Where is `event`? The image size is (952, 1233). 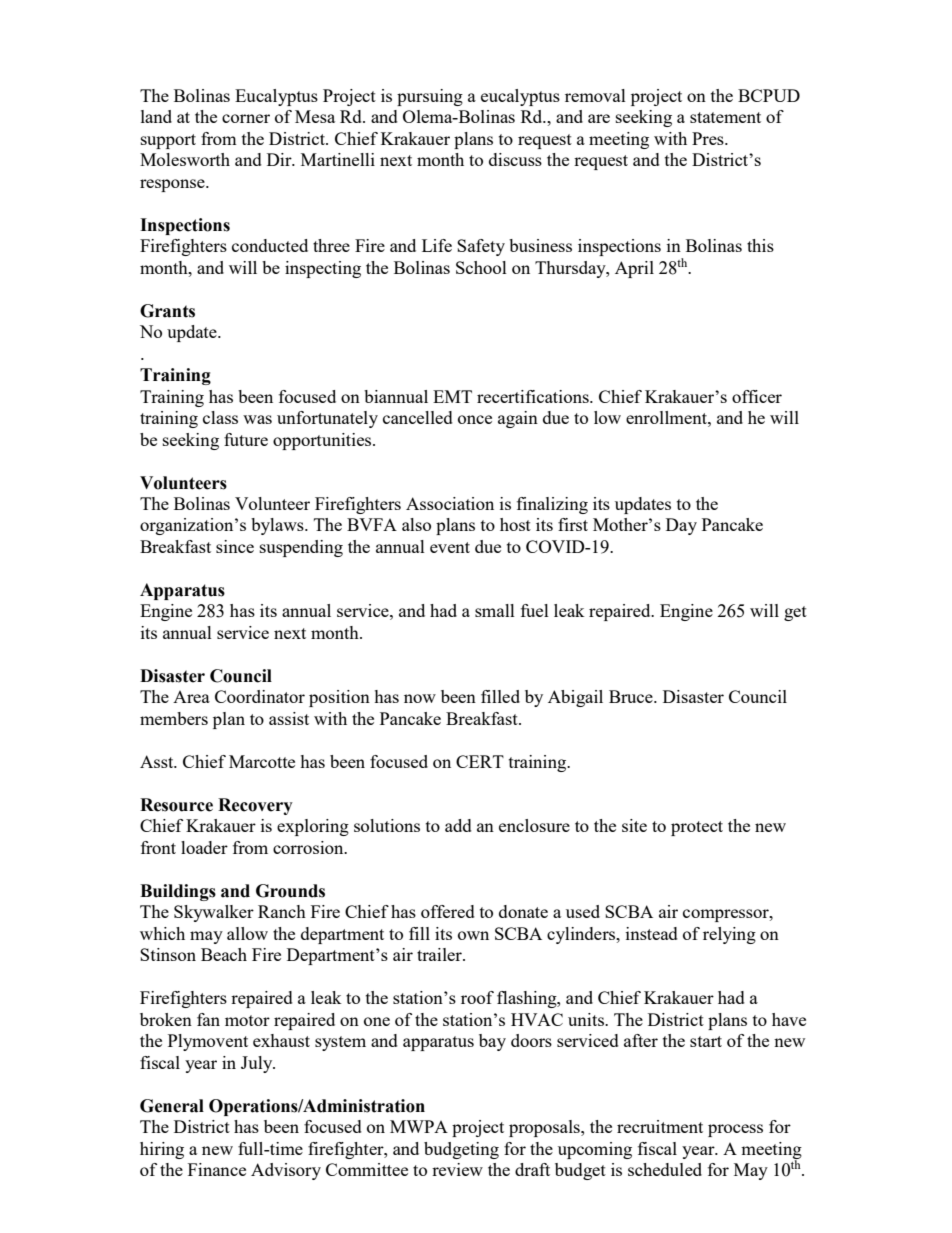
event is located at coordinates (450, 547).
